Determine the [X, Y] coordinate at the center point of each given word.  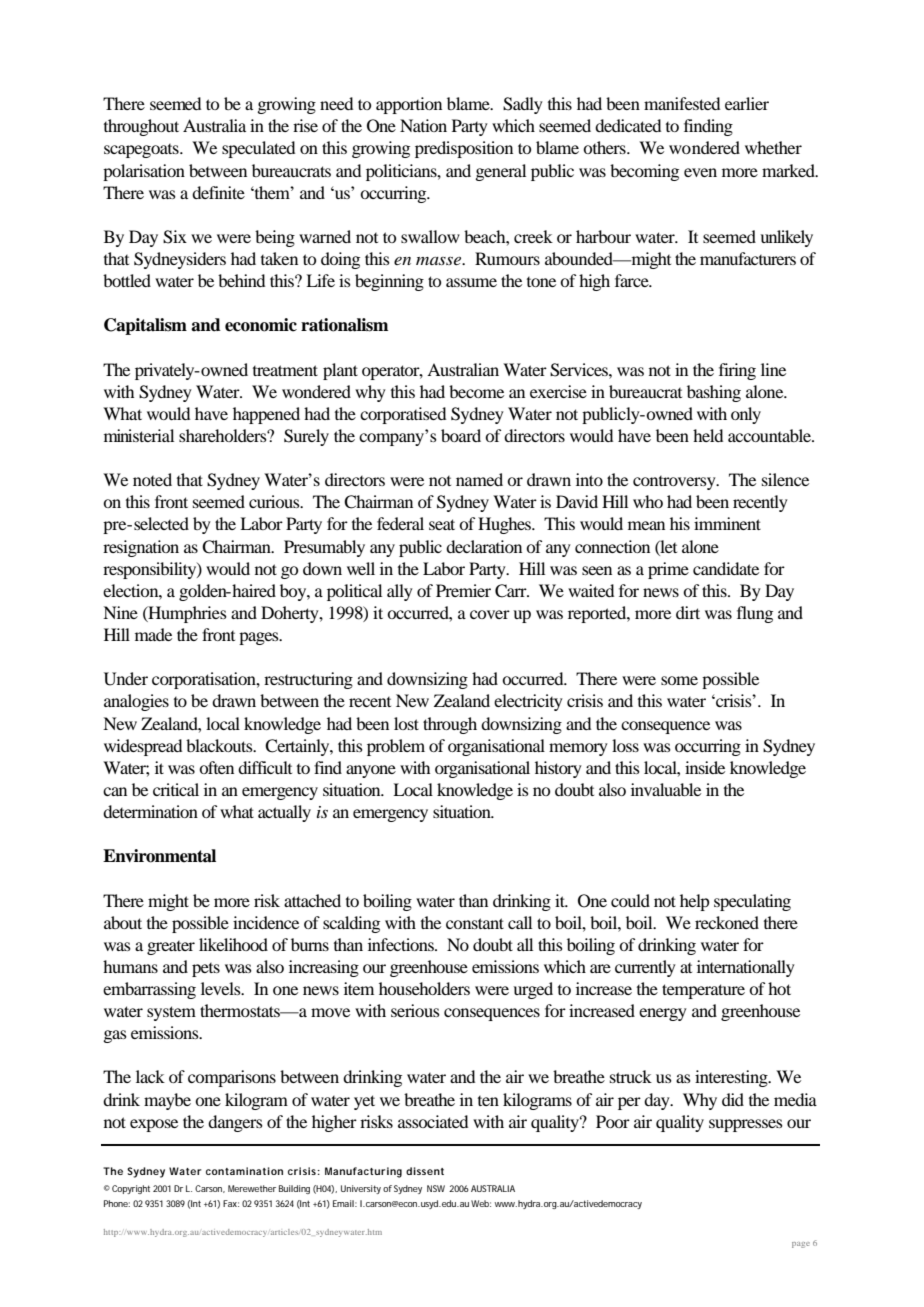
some [679, 680]
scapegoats [142, 151]
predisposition [464, 149]
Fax [230, 1203]
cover [490, 614]
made [153, 634]
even [700, 172]
